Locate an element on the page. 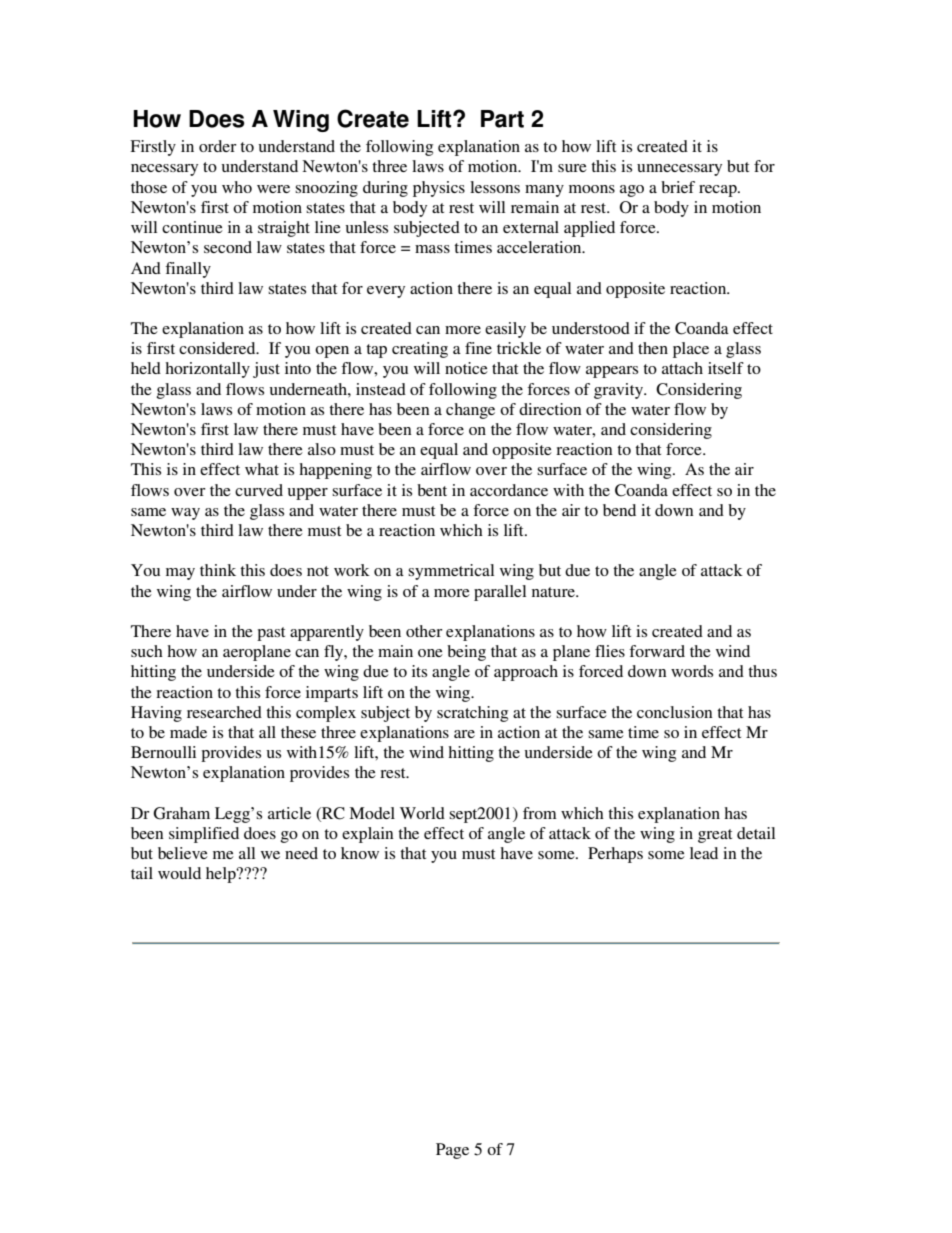 This image has height=1233, width=952. past is located at coordinates (271, 634).
